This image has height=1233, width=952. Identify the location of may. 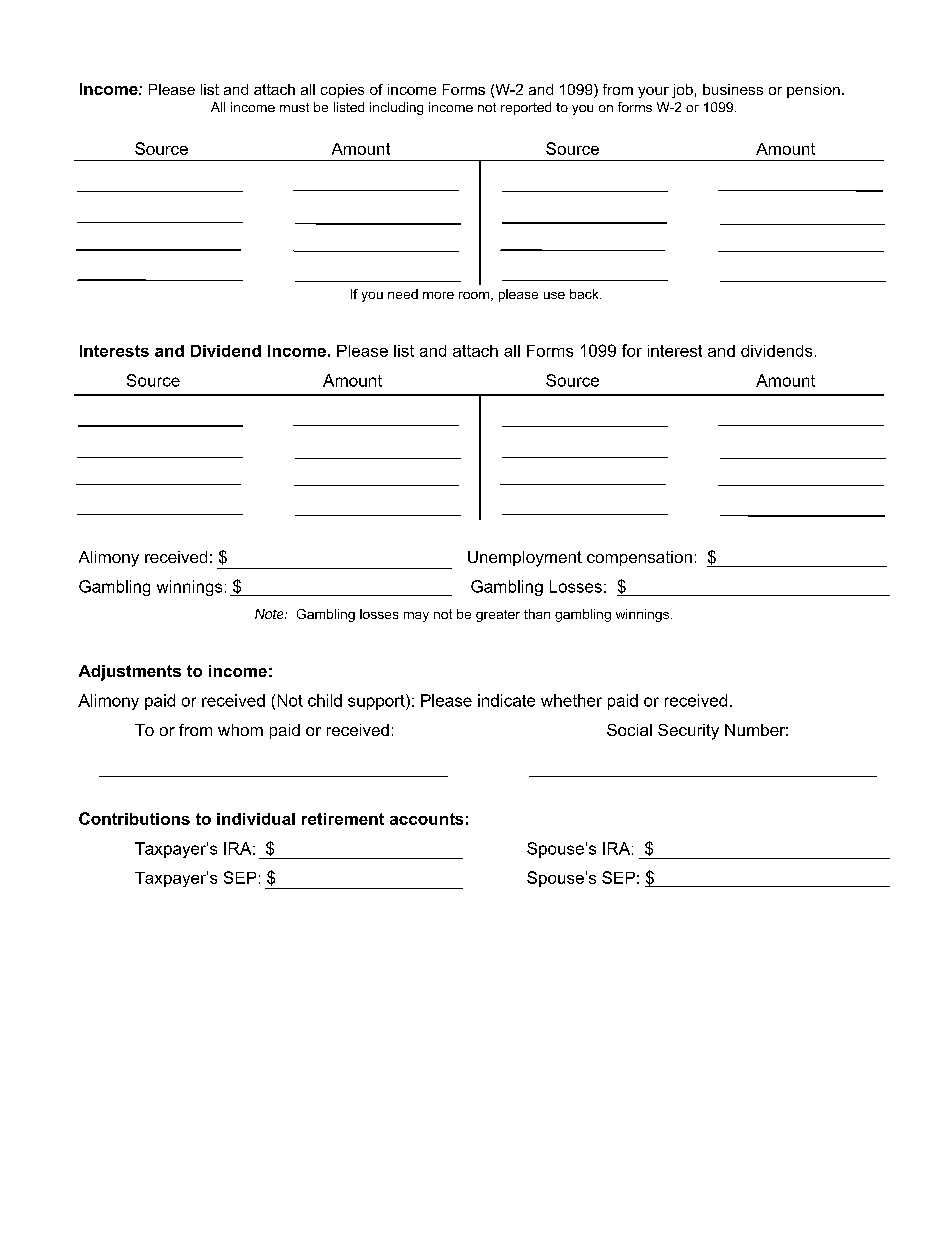
(416, 617).
